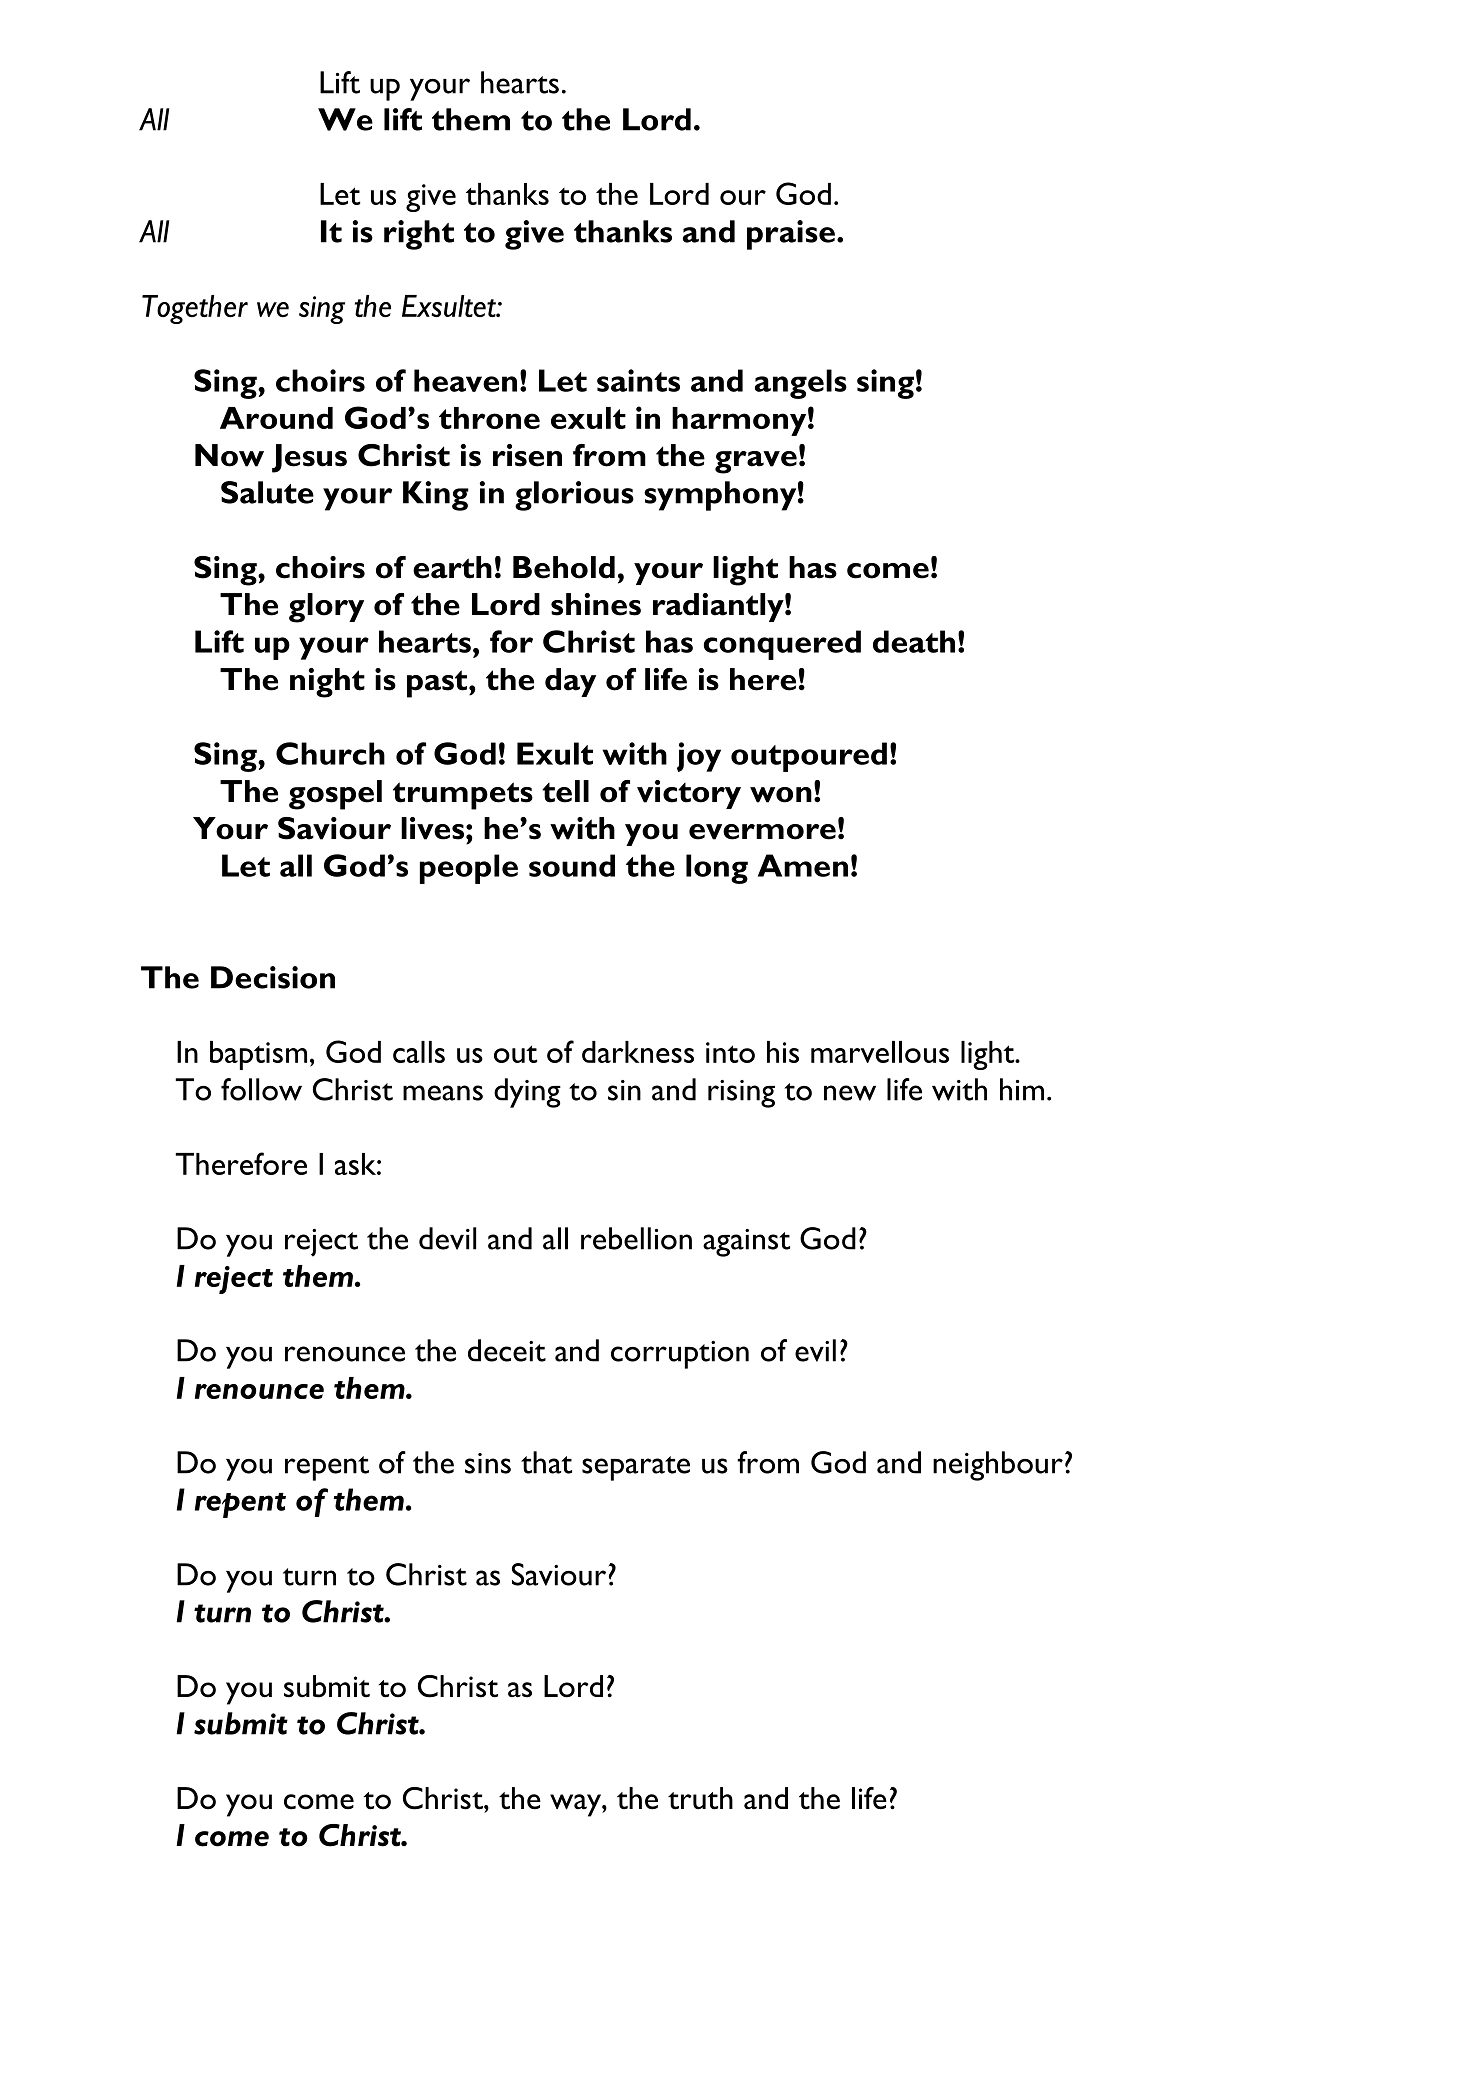 The width and height of the image is (1472, 2083). I want to click on truth, so click(700, 1798).
